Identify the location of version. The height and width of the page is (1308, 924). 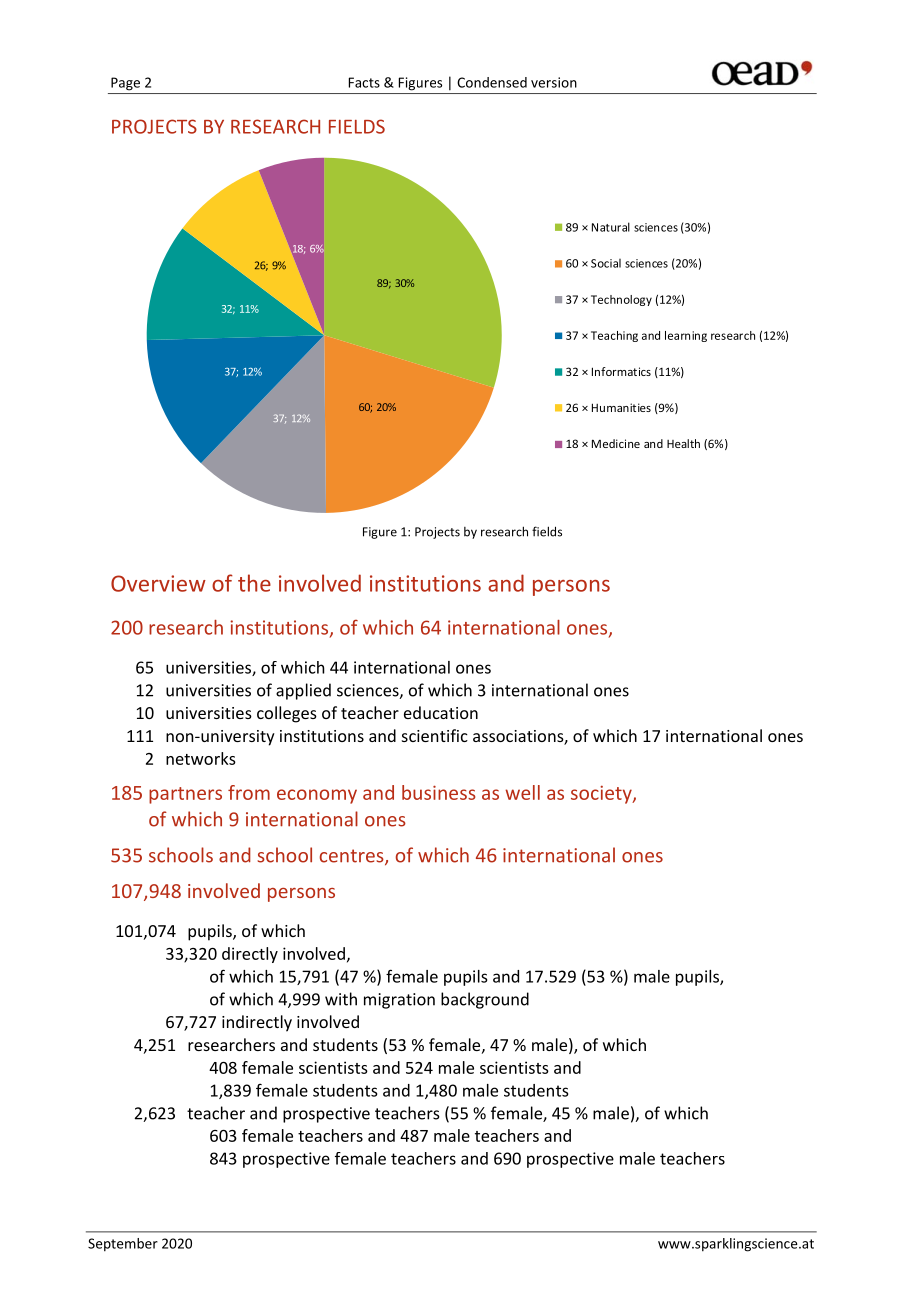
(554, 82).
